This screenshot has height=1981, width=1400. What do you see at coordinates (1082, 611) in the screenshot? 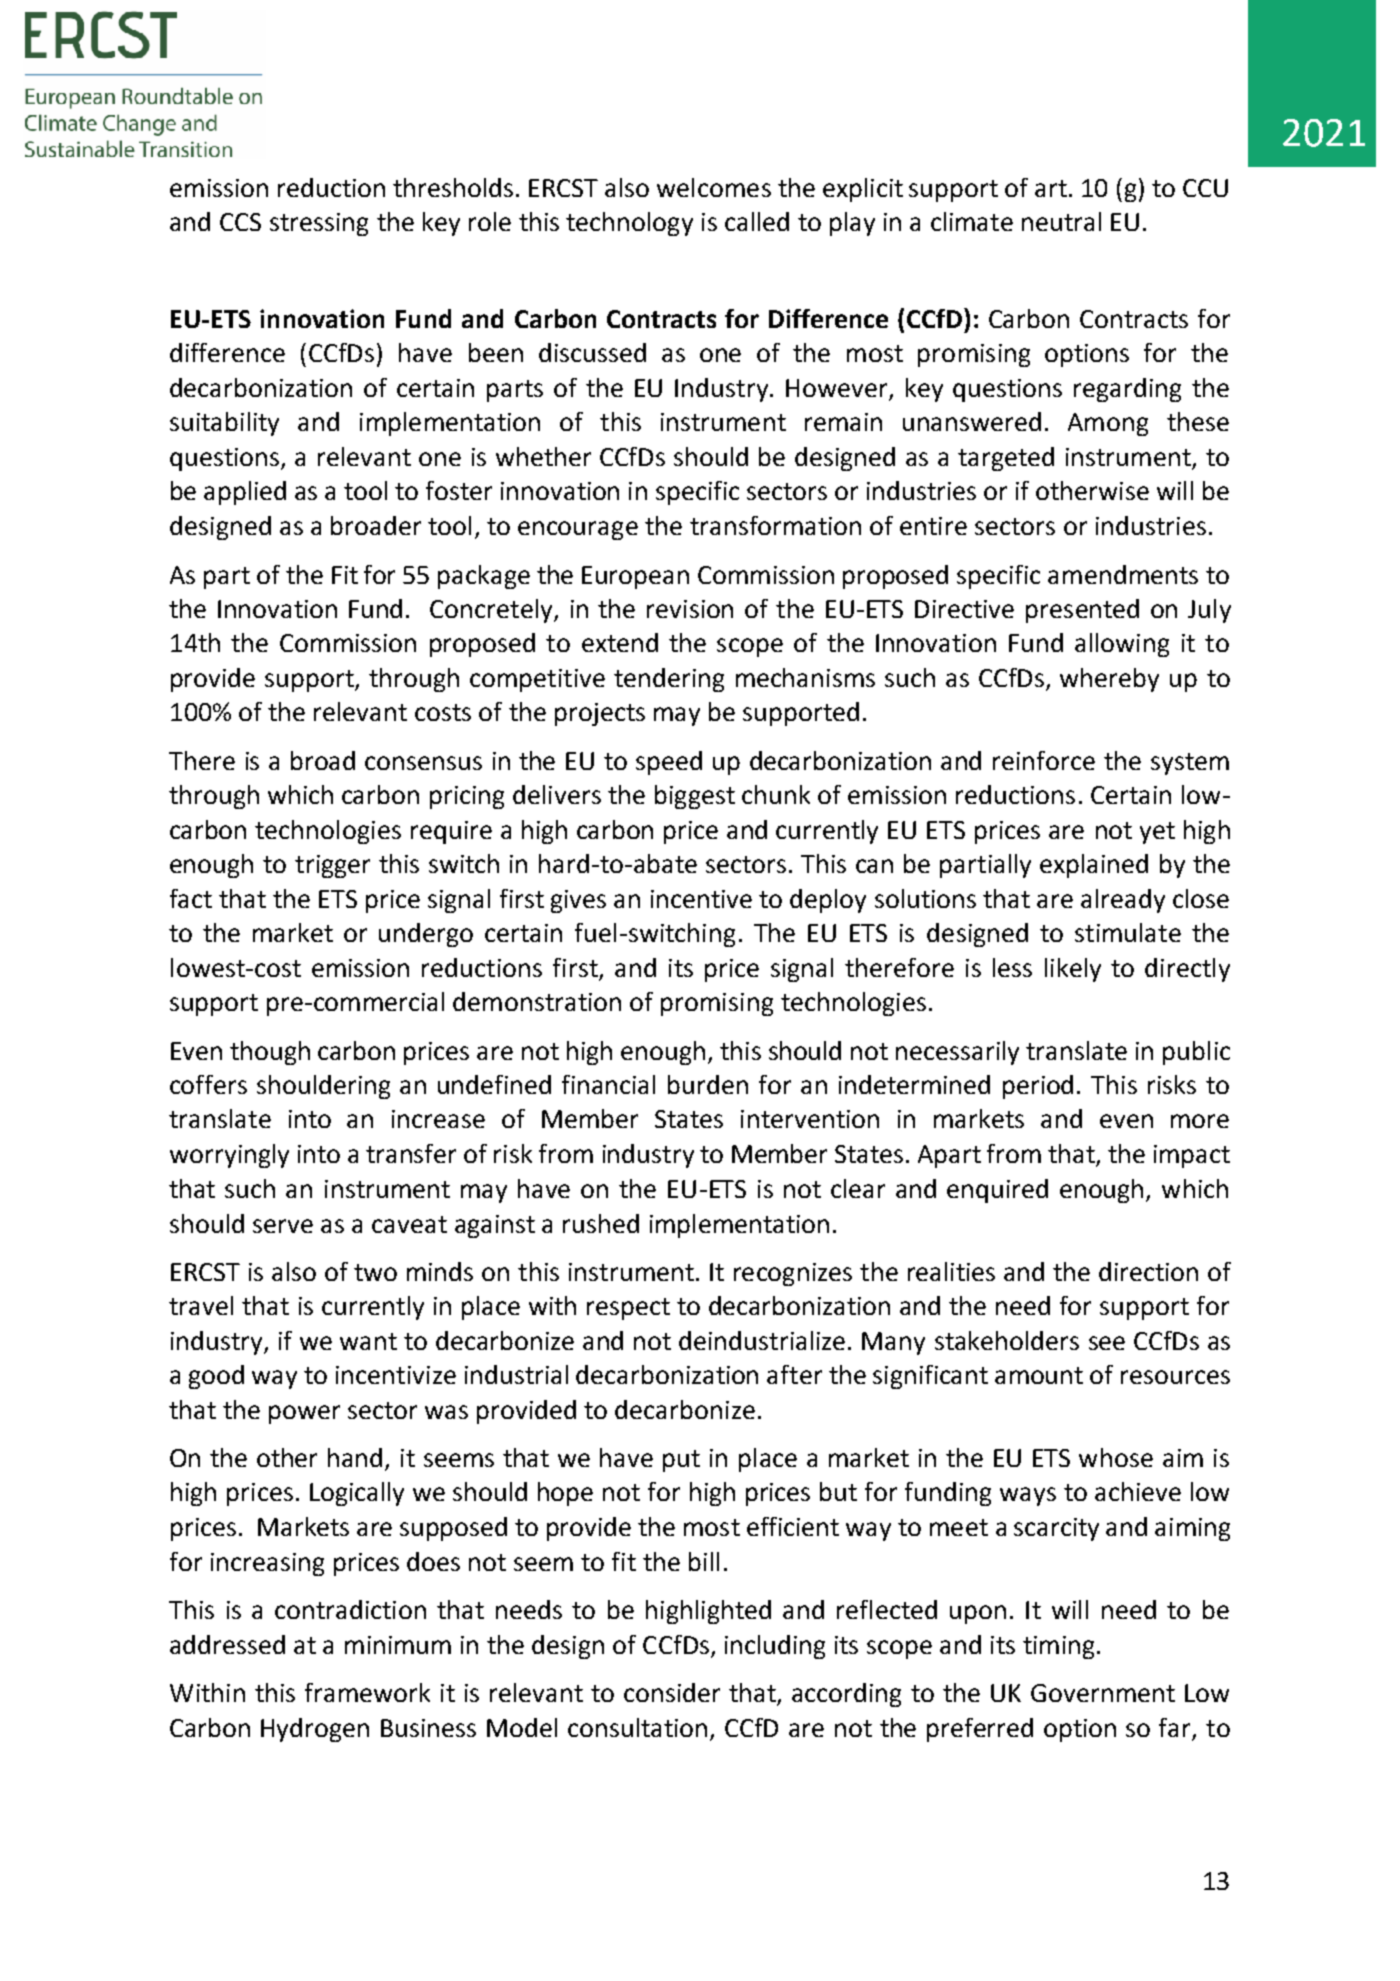
I see `presented` at bounding box center [1082, 611].
